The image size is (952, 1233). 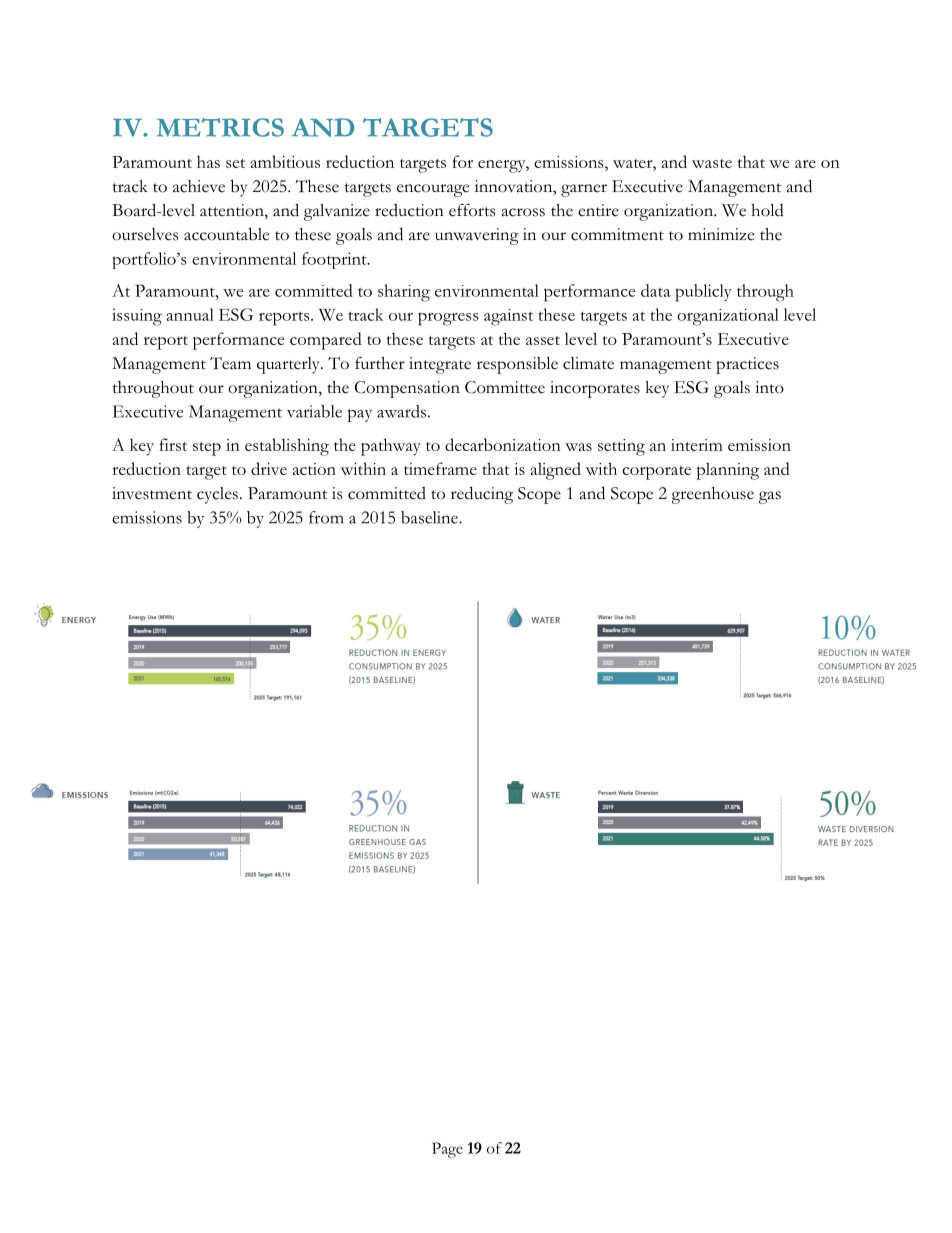 I want to click on waste, so click(x=712, y=163).
